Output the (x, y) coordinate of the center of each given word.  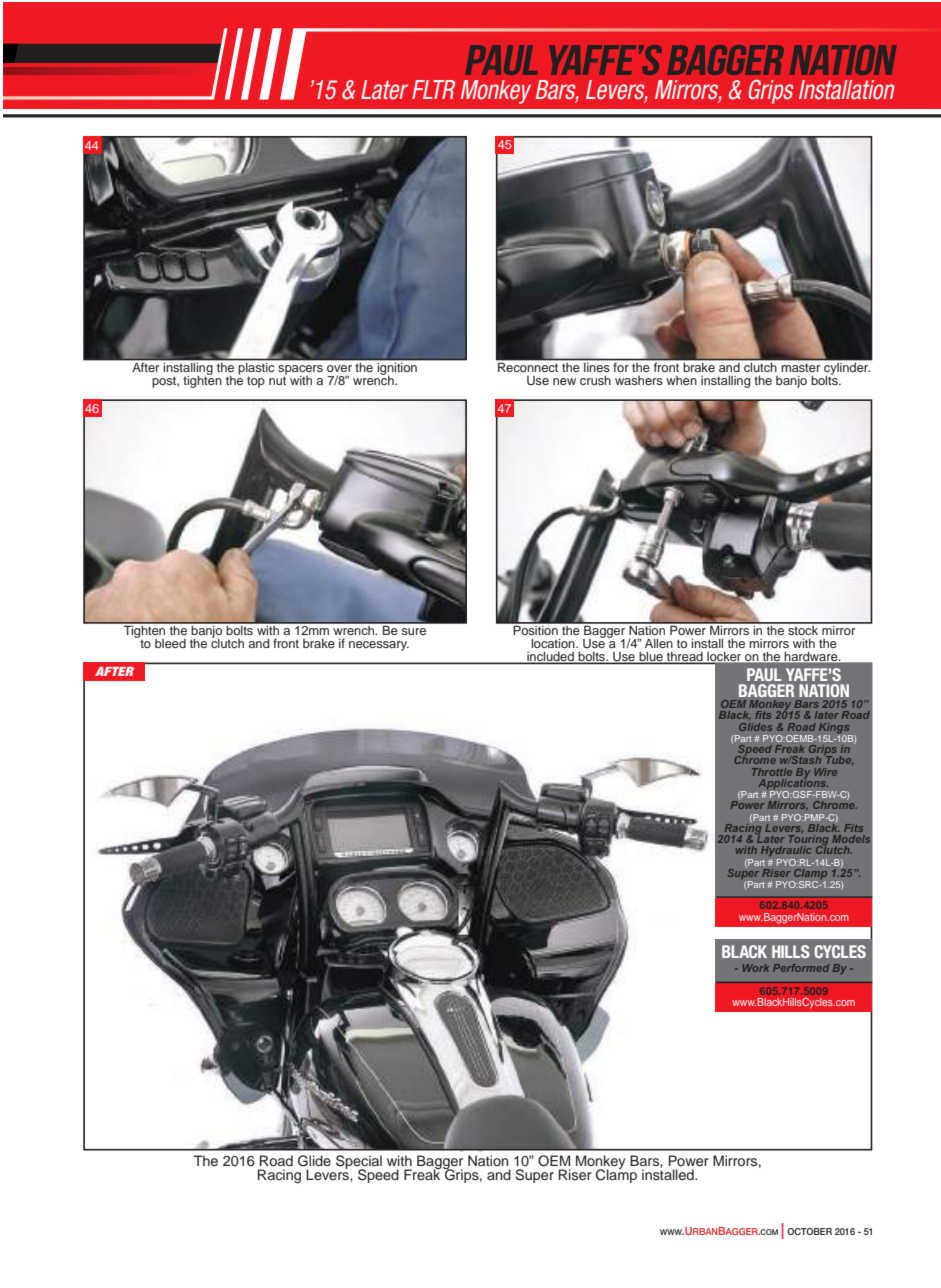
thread (685, 658)
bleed (170, 643)
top (256, 382)
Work (756, 968)
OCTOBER (809, 1231)
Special (359, 1163)
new (564, 381)
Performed (801, 968)
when (681, 380)
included (550, 657)
